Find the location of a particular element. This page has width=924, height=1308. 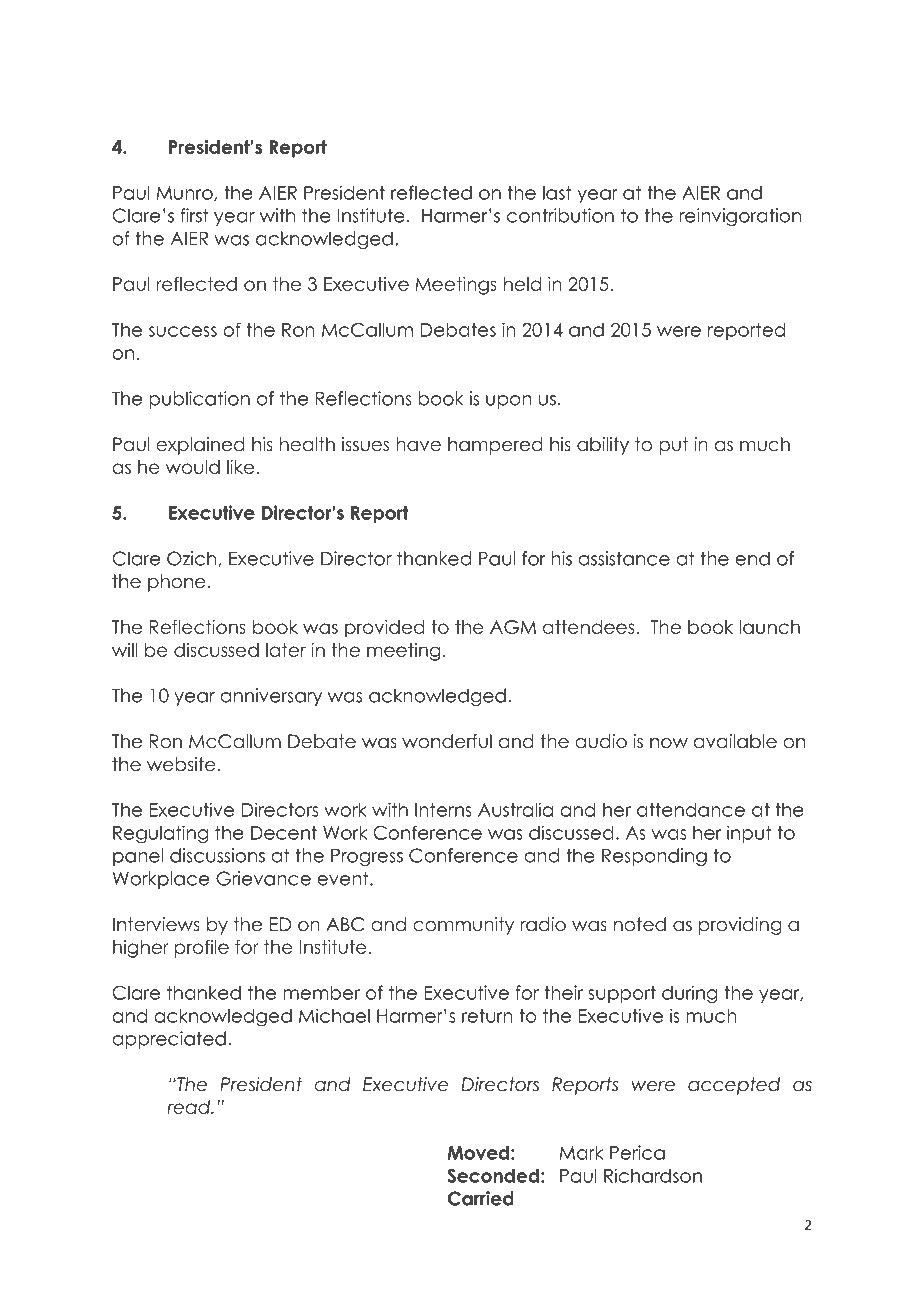

held is located at coordinates (522, 284).
